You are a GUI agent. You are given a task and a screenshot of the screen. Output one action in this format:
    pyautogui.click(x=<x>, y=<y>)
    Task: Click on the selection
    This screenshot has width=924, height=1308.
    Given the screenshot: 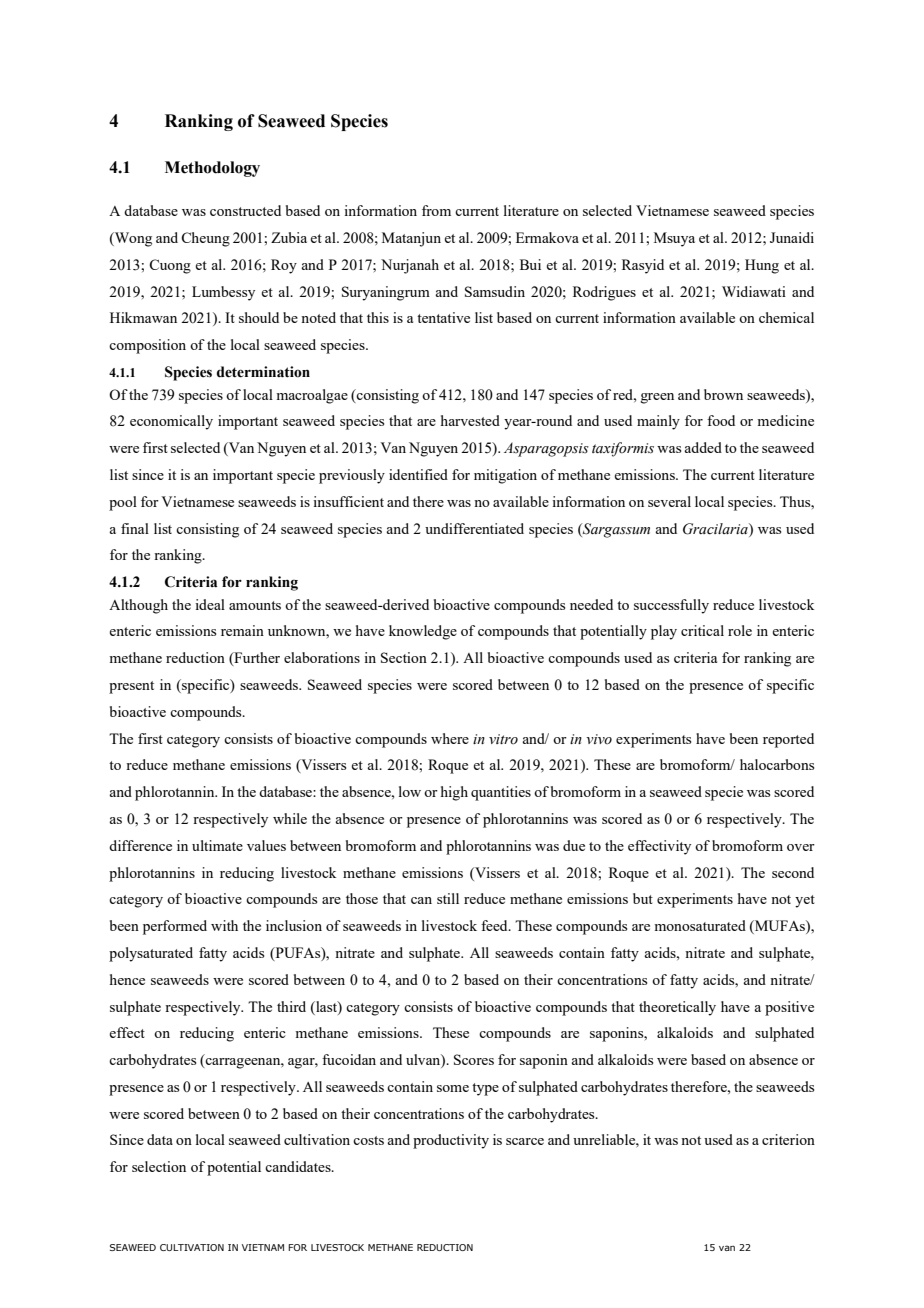 What is the action you would take?
    pyautogui.click(x=159, y=1166)
